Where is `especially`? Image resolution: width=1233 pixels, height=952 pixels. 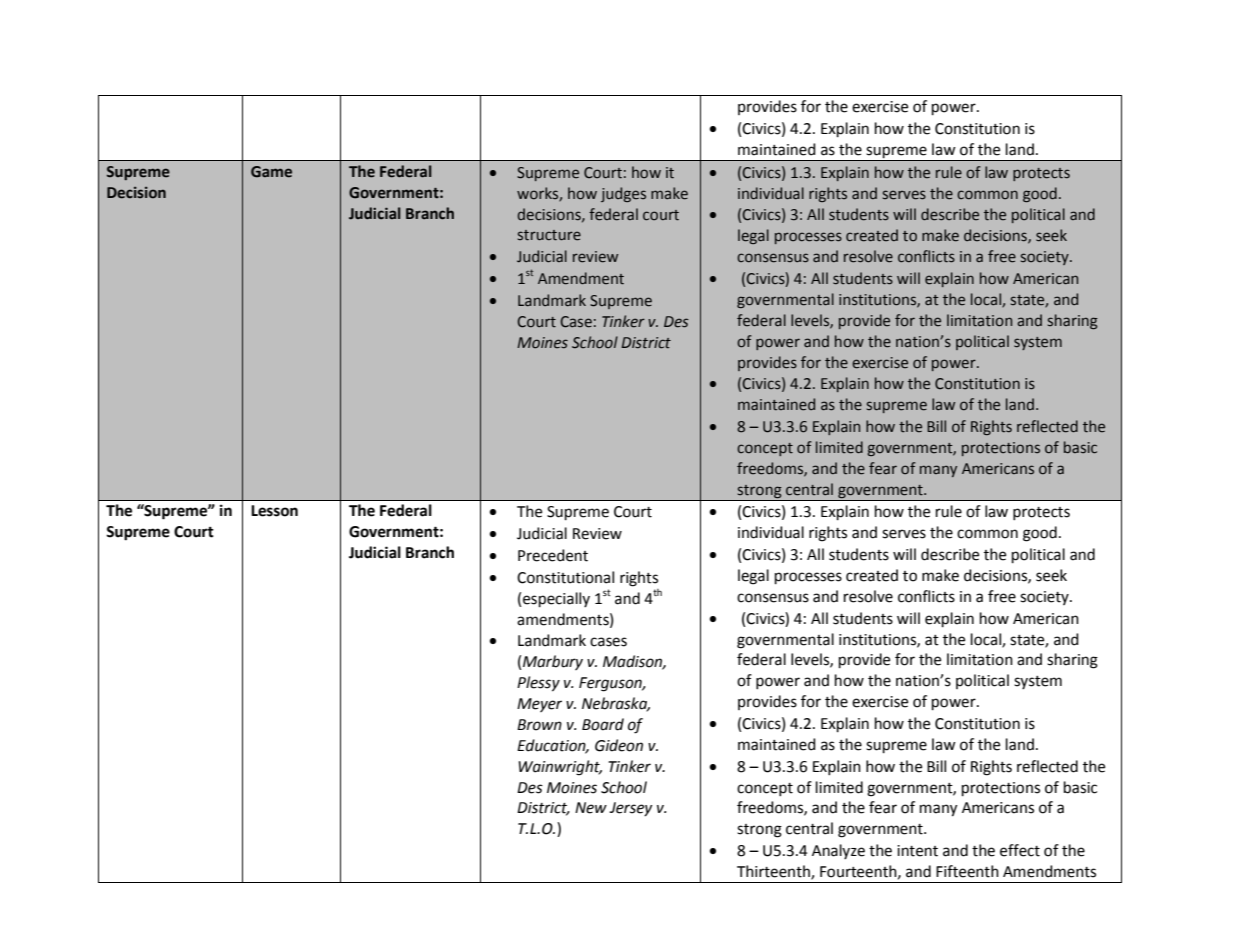
especially is located at coordinates (556, 600).
